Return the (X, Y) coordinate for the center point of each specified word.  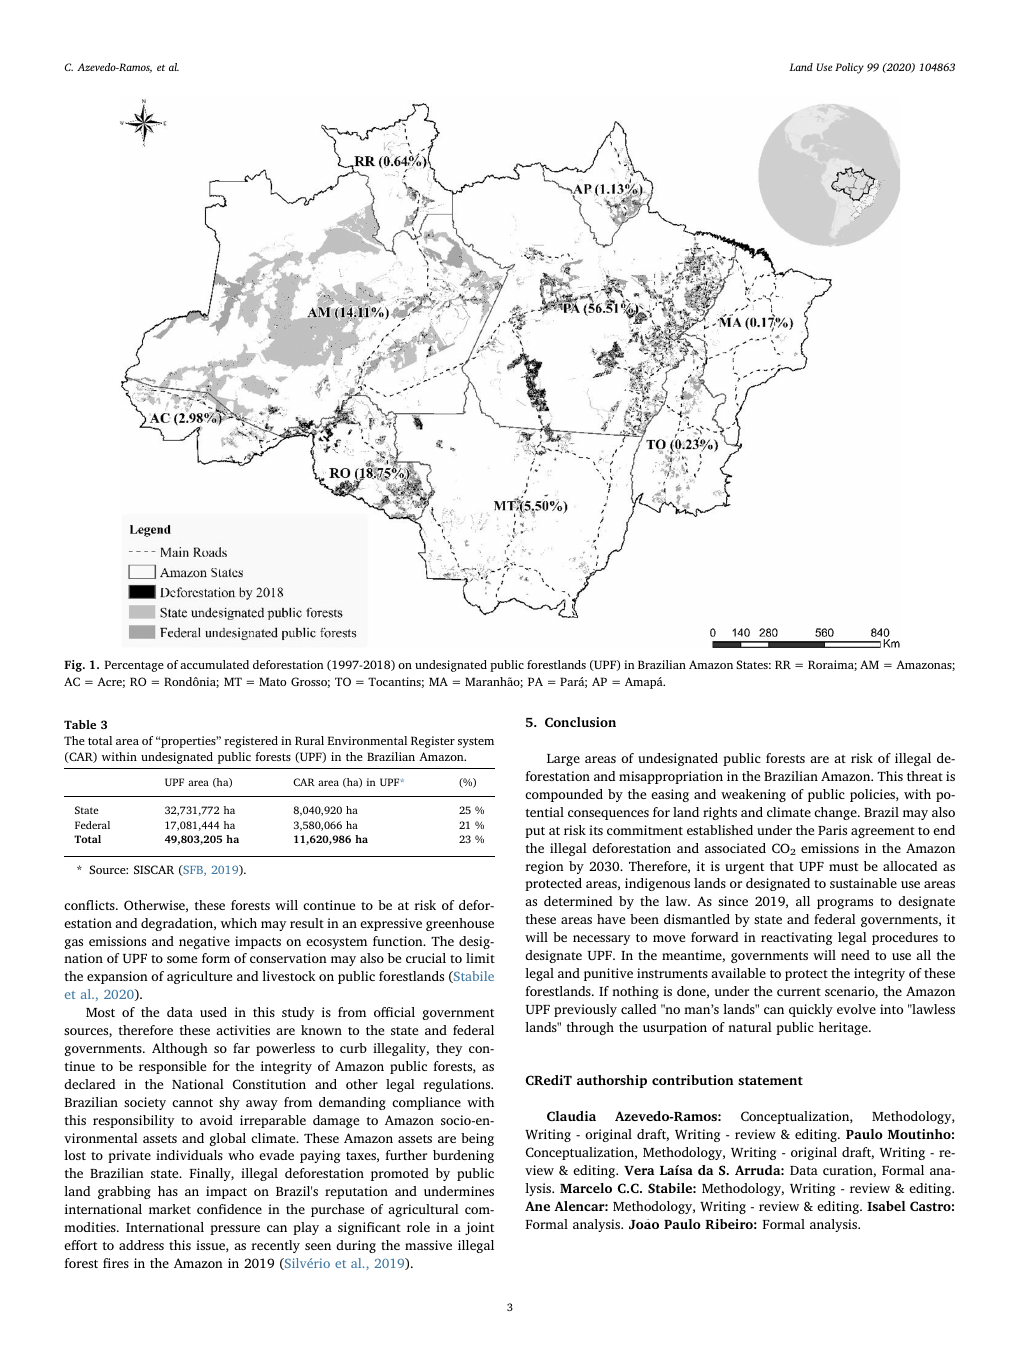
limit (480, 958)
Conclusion (580, 722)
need (855, 955)
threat (925, 776)
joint (479, 1228)
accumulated (214, 664)
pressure (235, 1230)
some (182, 959)
